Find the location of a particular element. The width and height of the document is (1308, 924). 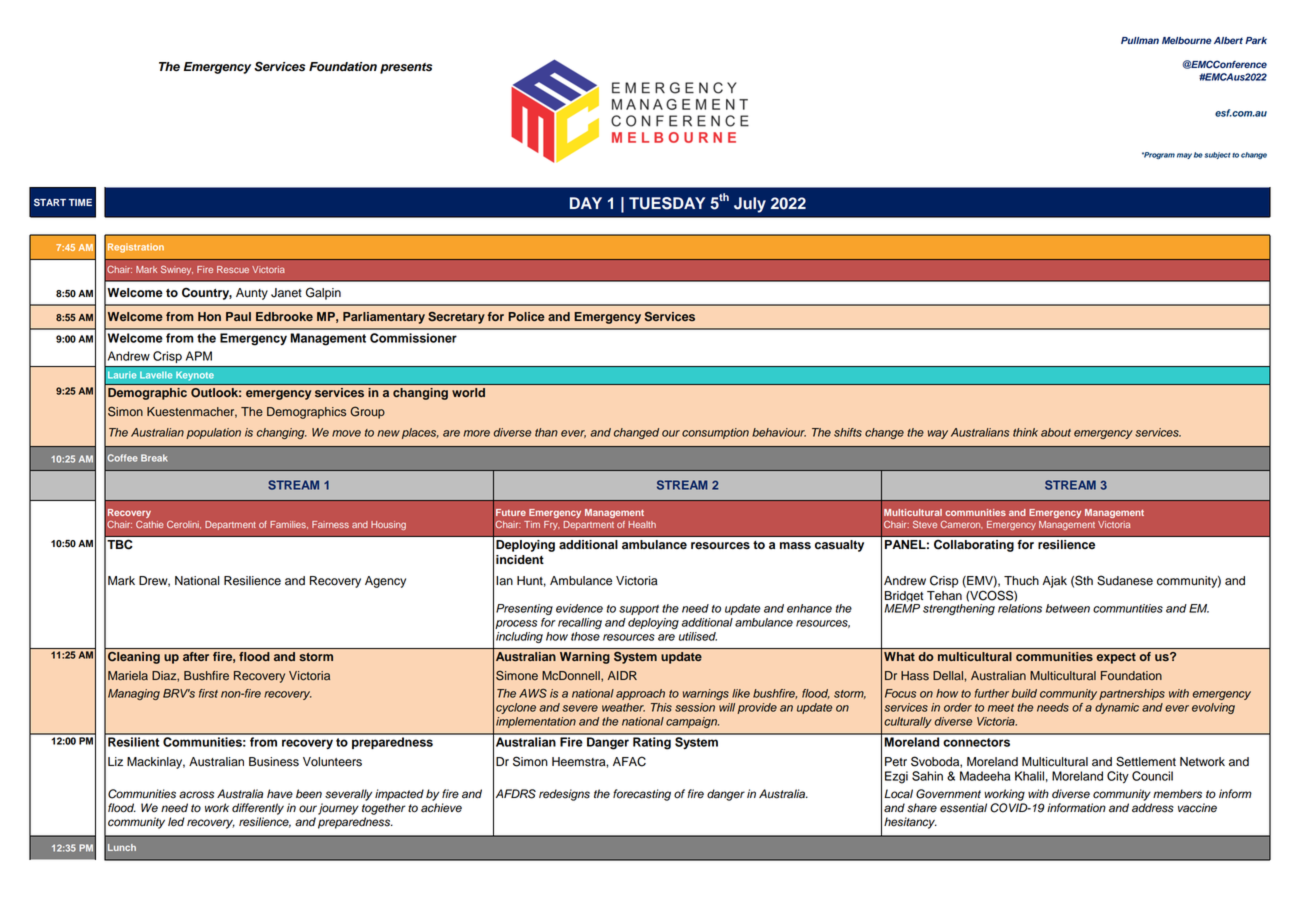

Health is located at coordinates (642, 524).
